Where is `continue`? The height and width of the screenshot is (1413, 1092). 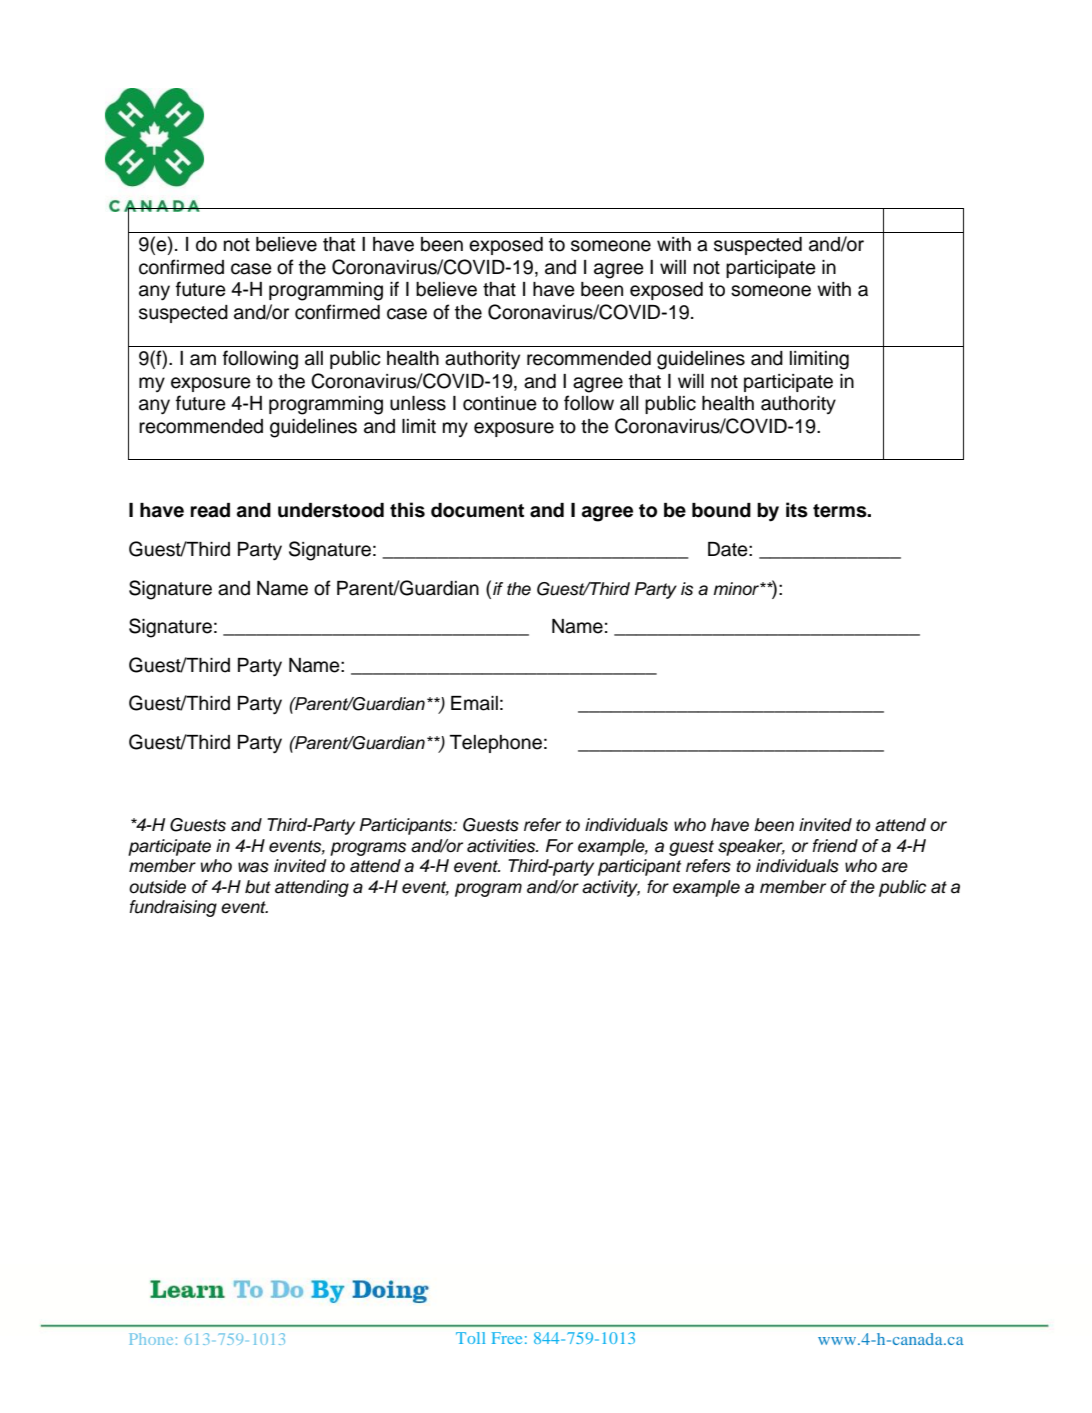
continue is located at coordinates (500, 403).
